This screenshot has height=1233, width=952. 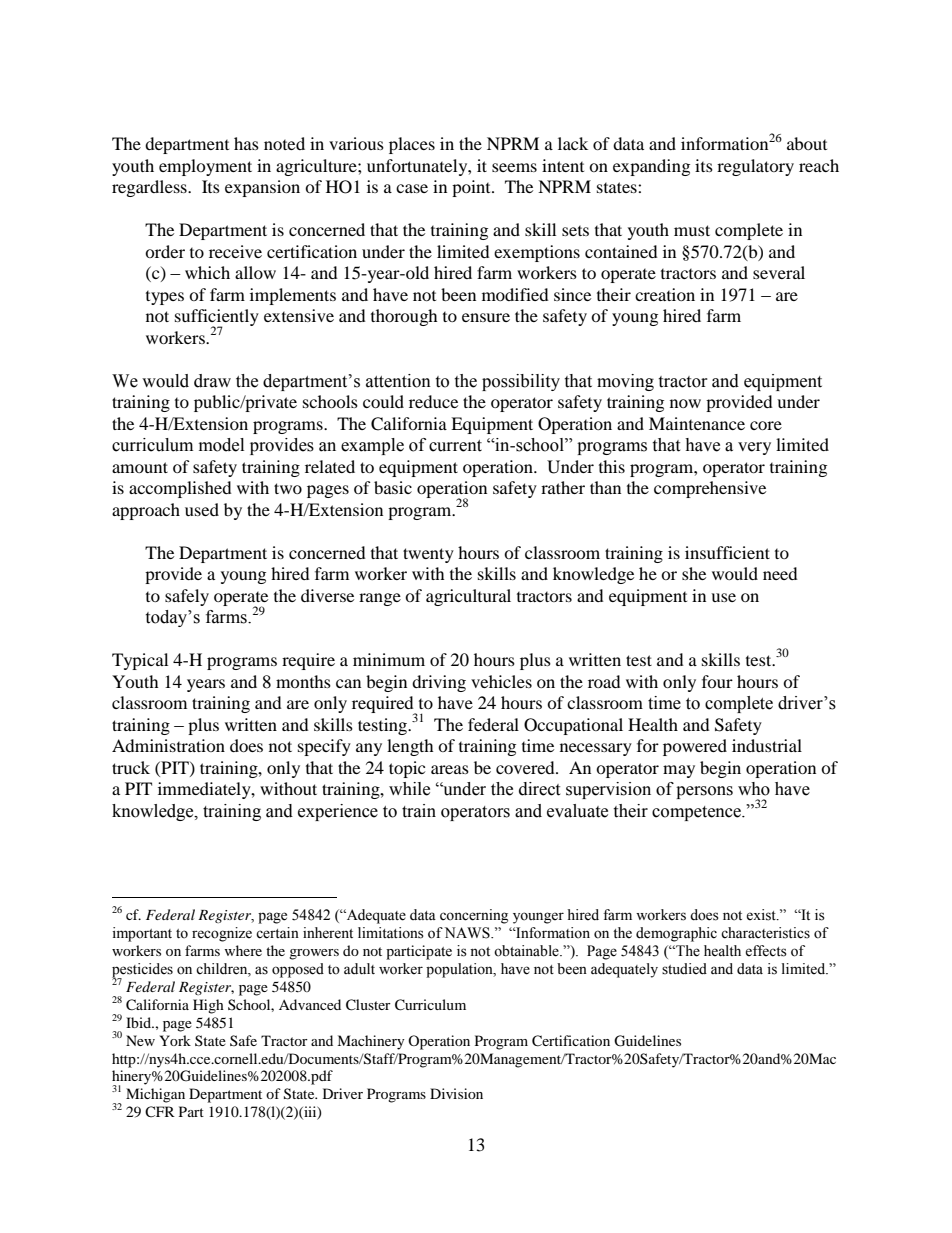 What do you see at coordinates (755, 167) in the screenshot?
I see `regulatory` at bounding box center [755, 167].
